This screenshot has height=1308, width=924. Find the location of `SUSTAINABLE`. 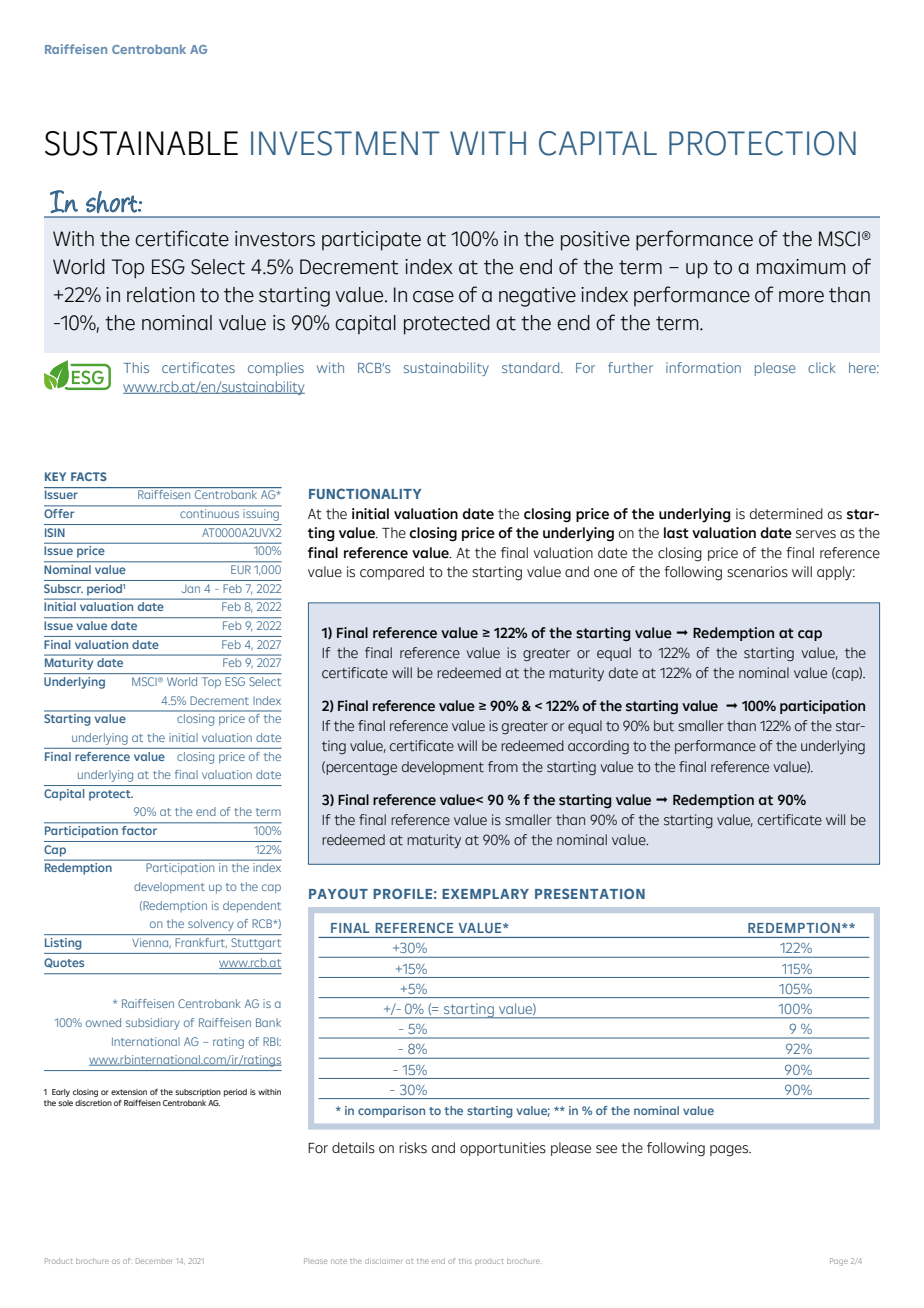

SUSTAINABLE is located at coordinates (141, 143).
